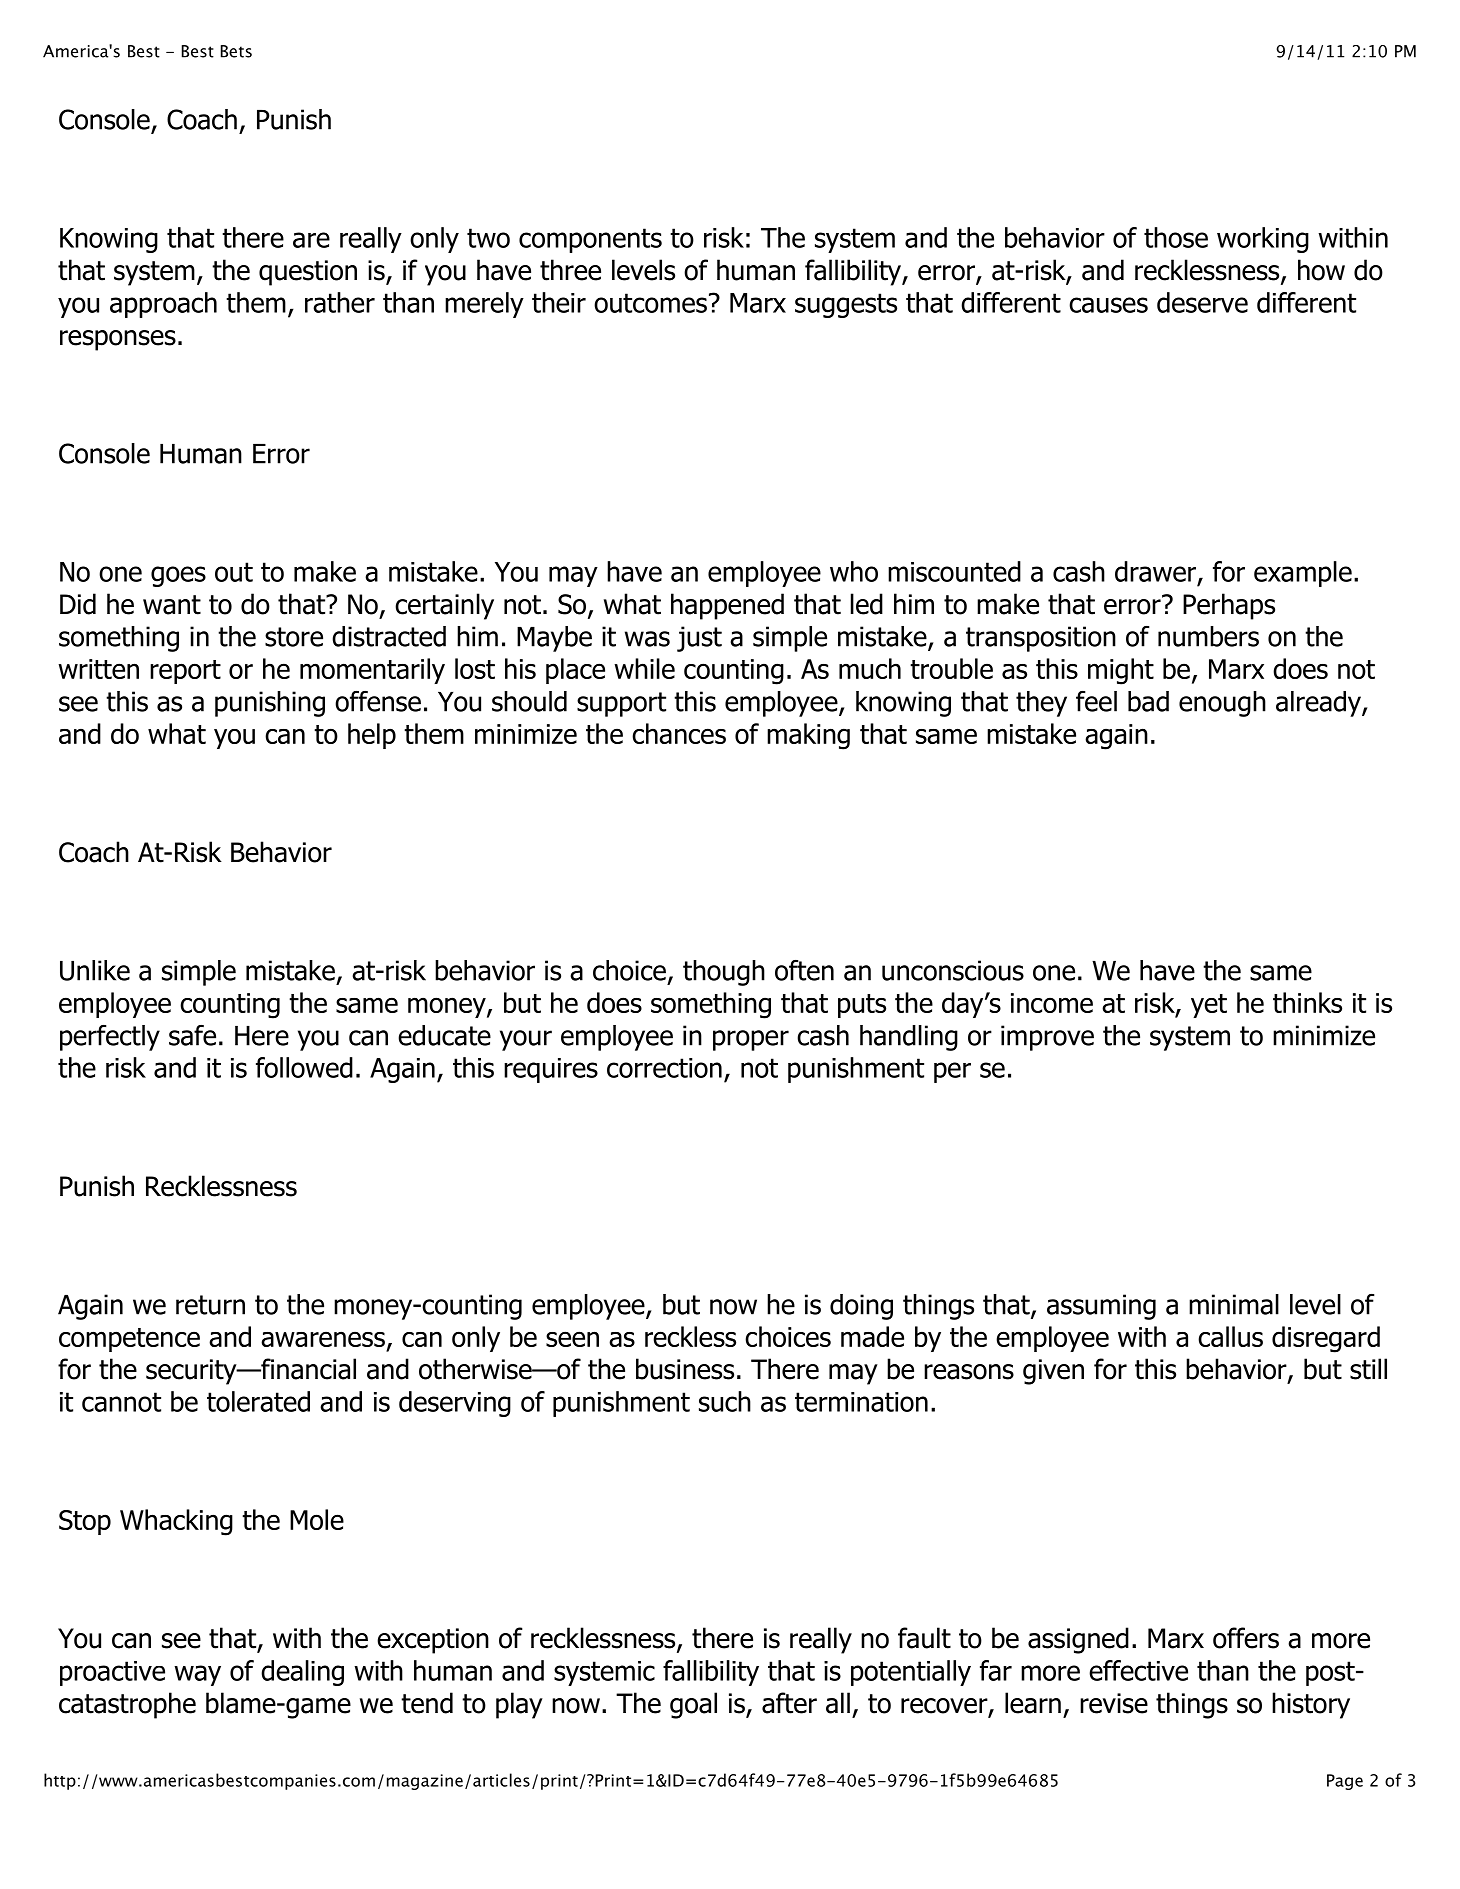 This image has width=1460, height=1889. Describe the element at coordinates (197, 1675) in the image. I see `way` at that location.
